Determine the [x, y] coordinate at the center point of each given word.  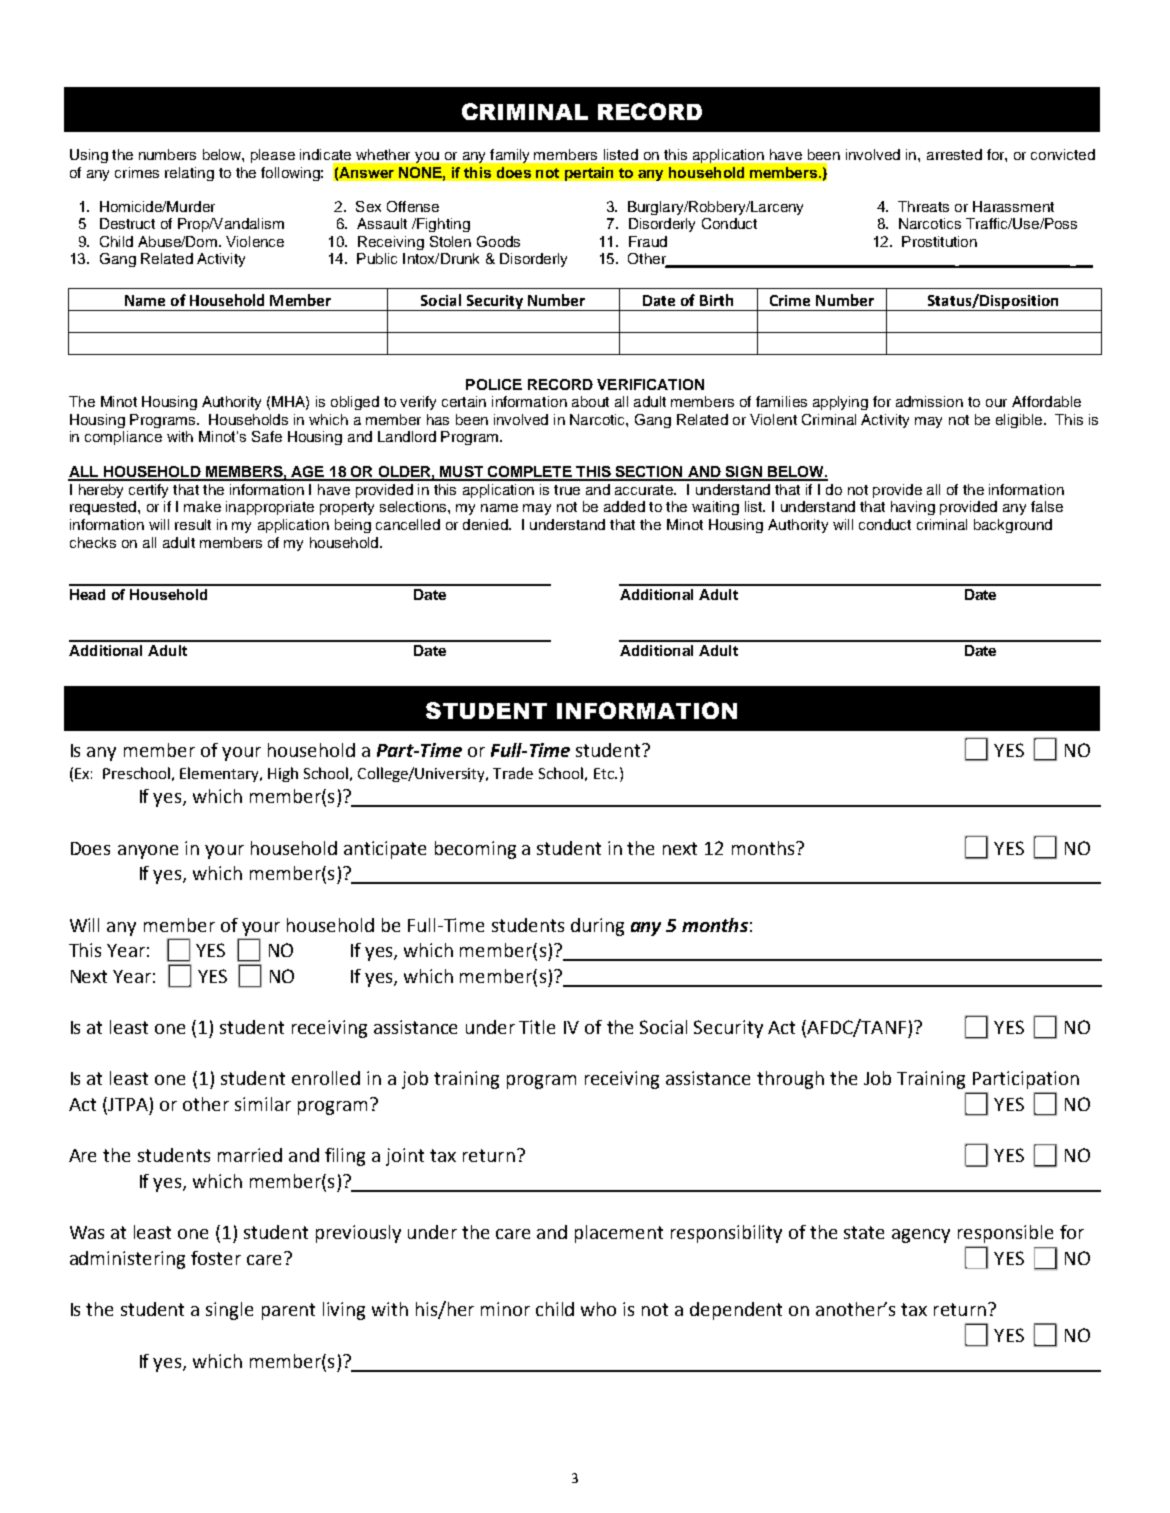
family [509, 156]
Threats [923, 206]
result [193, 524]
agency [921, 1236]
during [597, 927]
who [598, 1309]
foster [216, 1258]
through [790, 1080]
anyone [148, 852]
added [624, 506]
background [1013, 526]
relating [189, 174]
